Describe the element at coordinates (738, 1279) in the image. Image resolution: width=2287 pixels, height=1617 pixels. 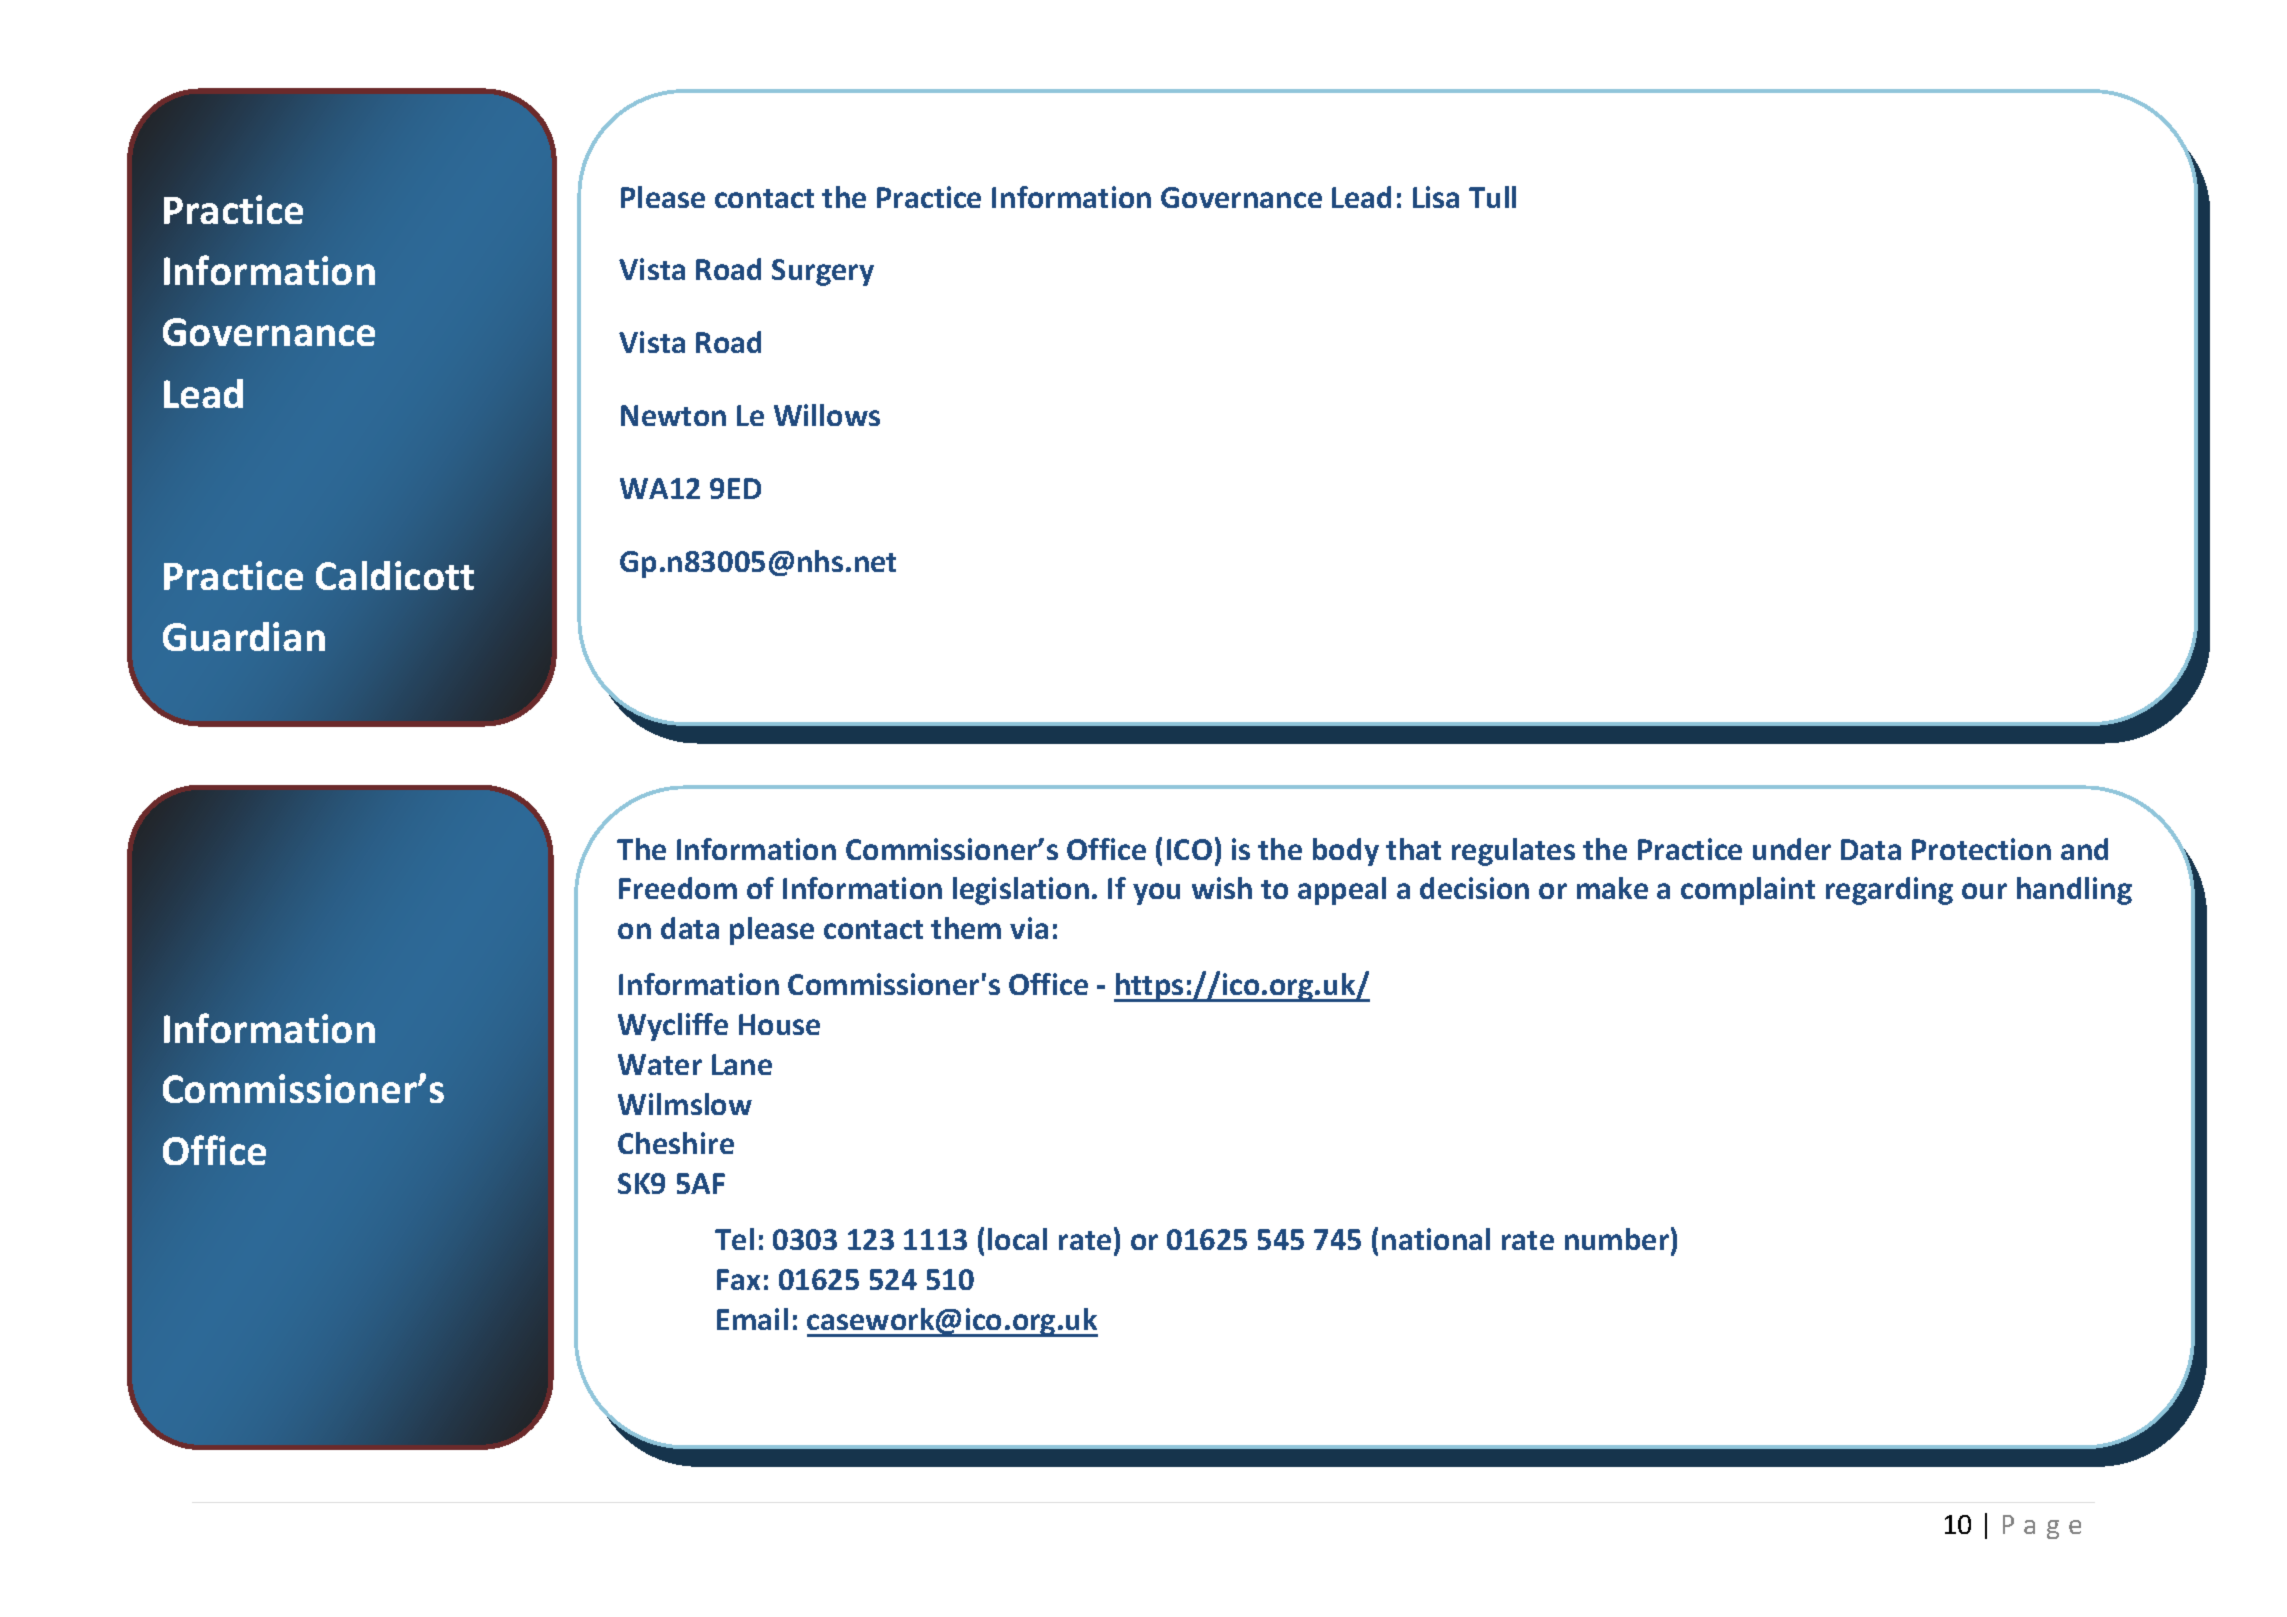
I see `Fax` at that location.
